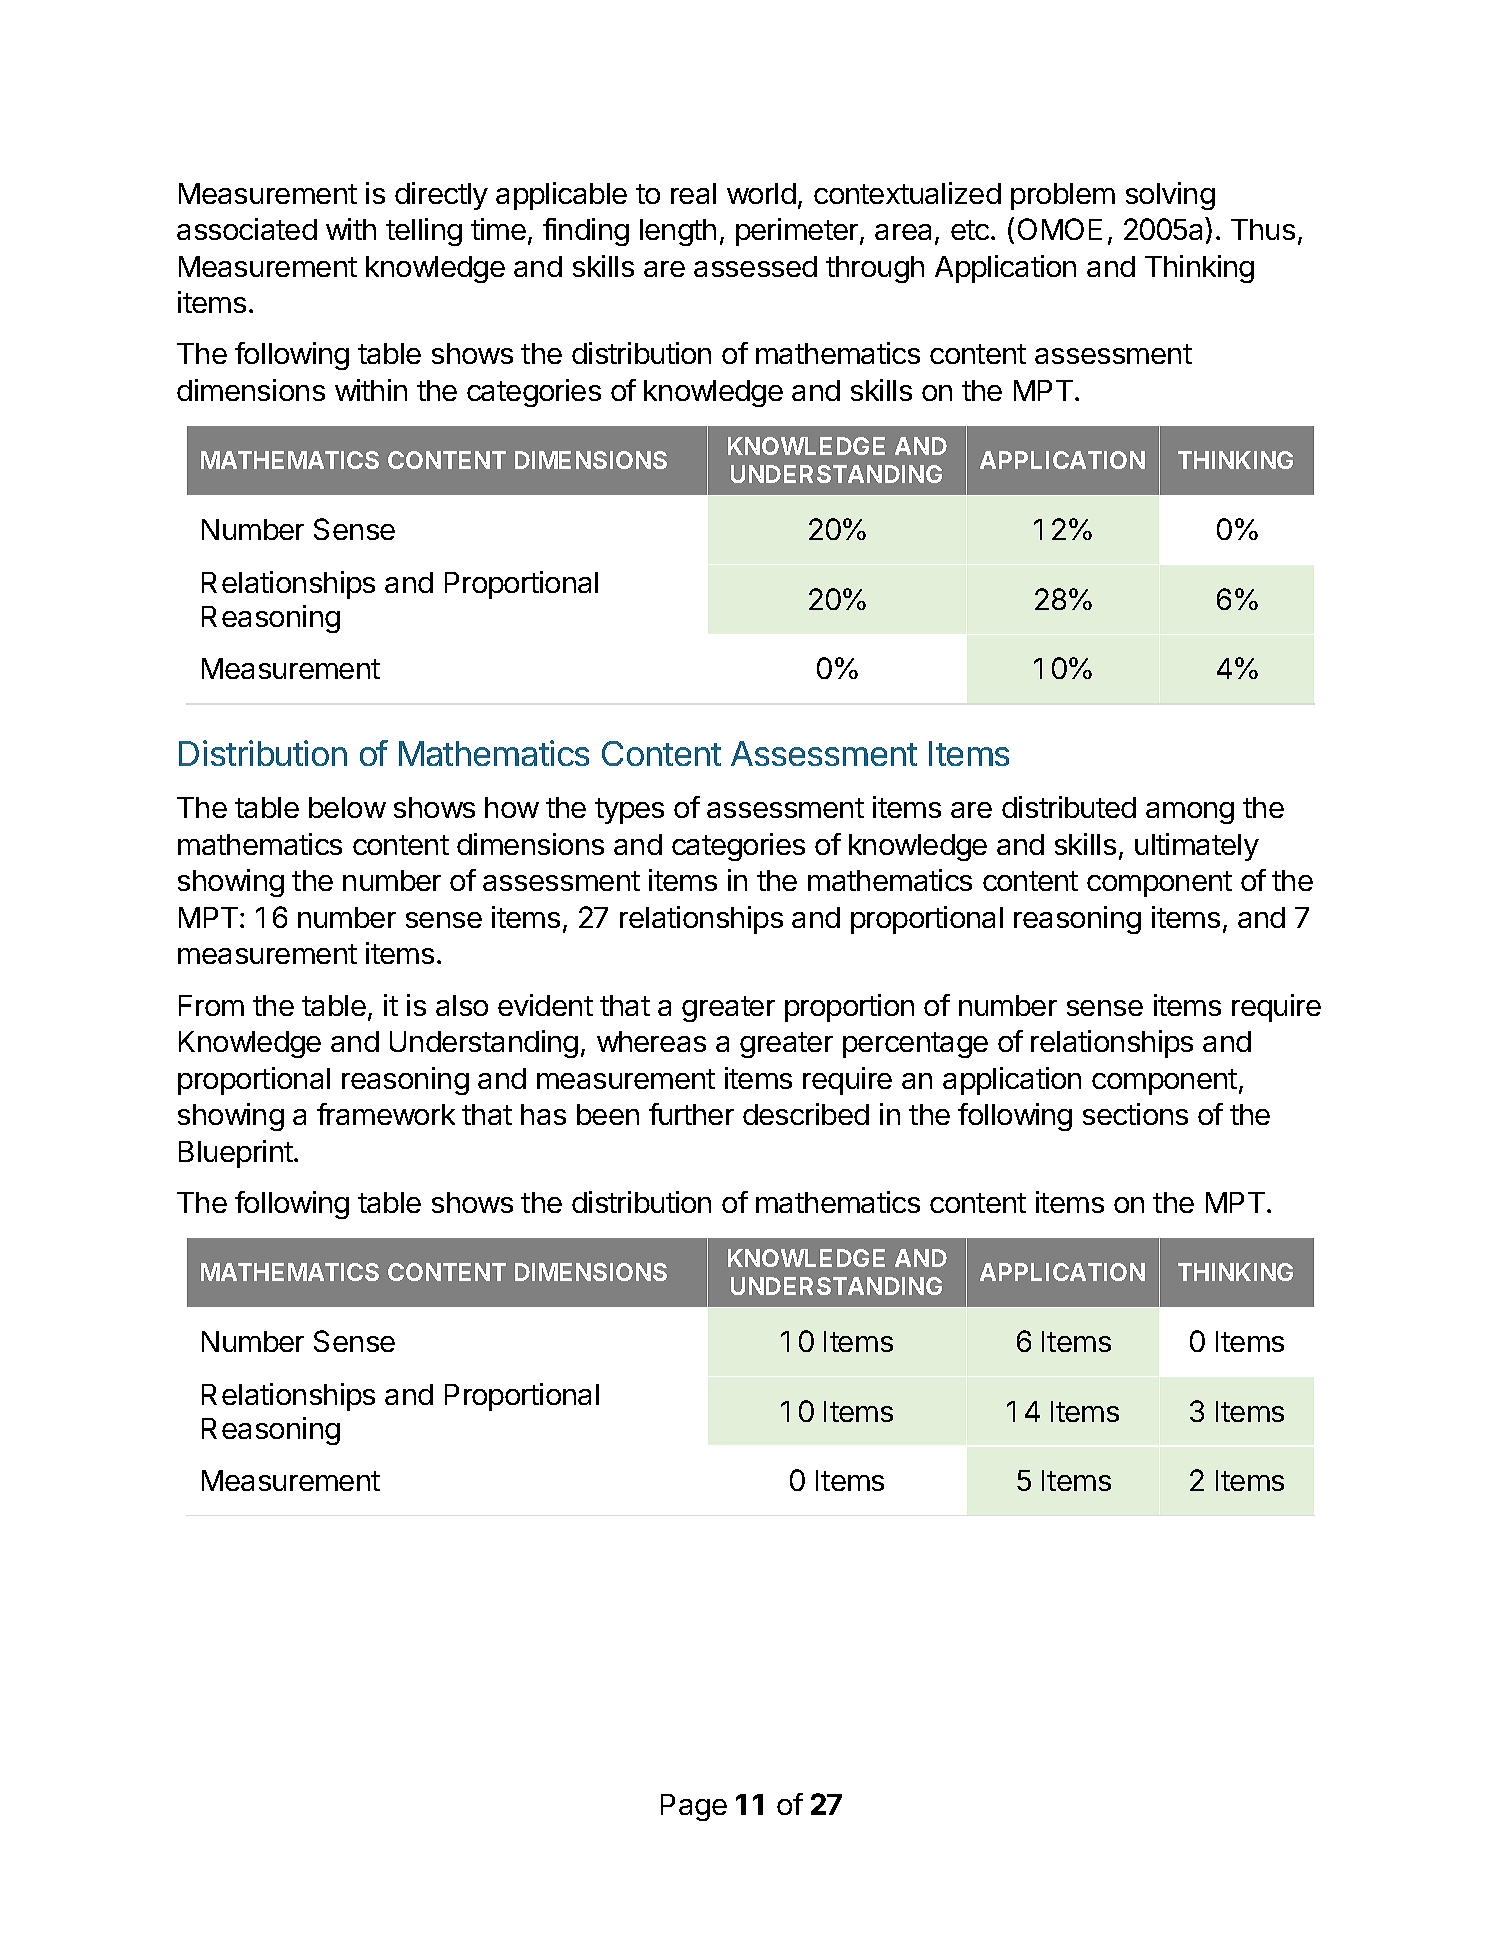 The height and width of the screenshot is (1942, 1501). I want to click on further, so click(691, 1114).
